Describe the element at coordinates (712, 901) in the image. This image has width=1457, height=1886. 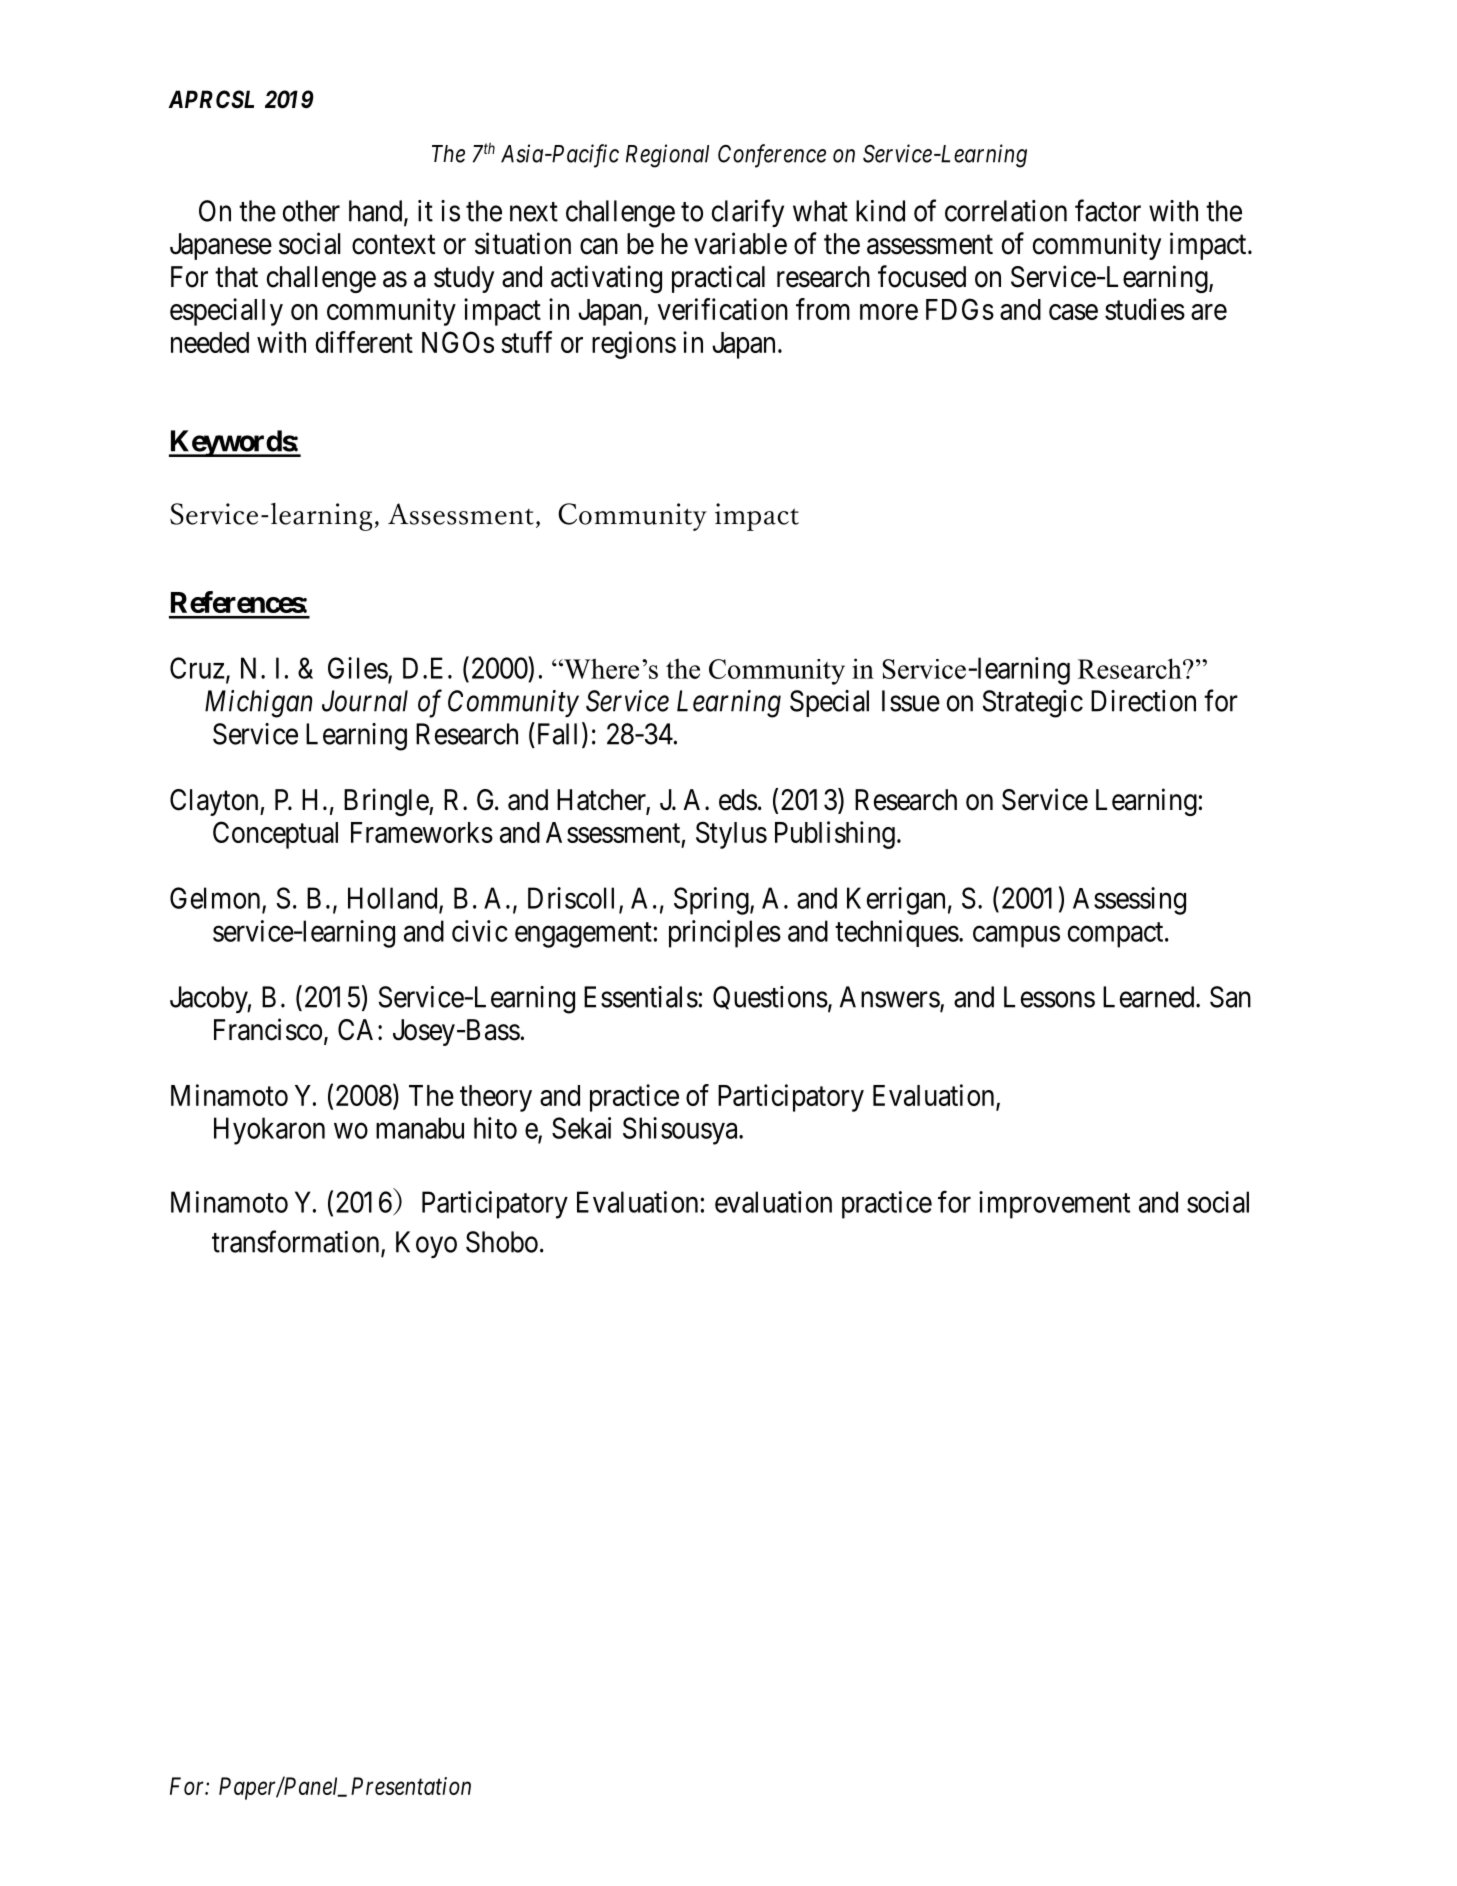
I see `Spring` at that location.
